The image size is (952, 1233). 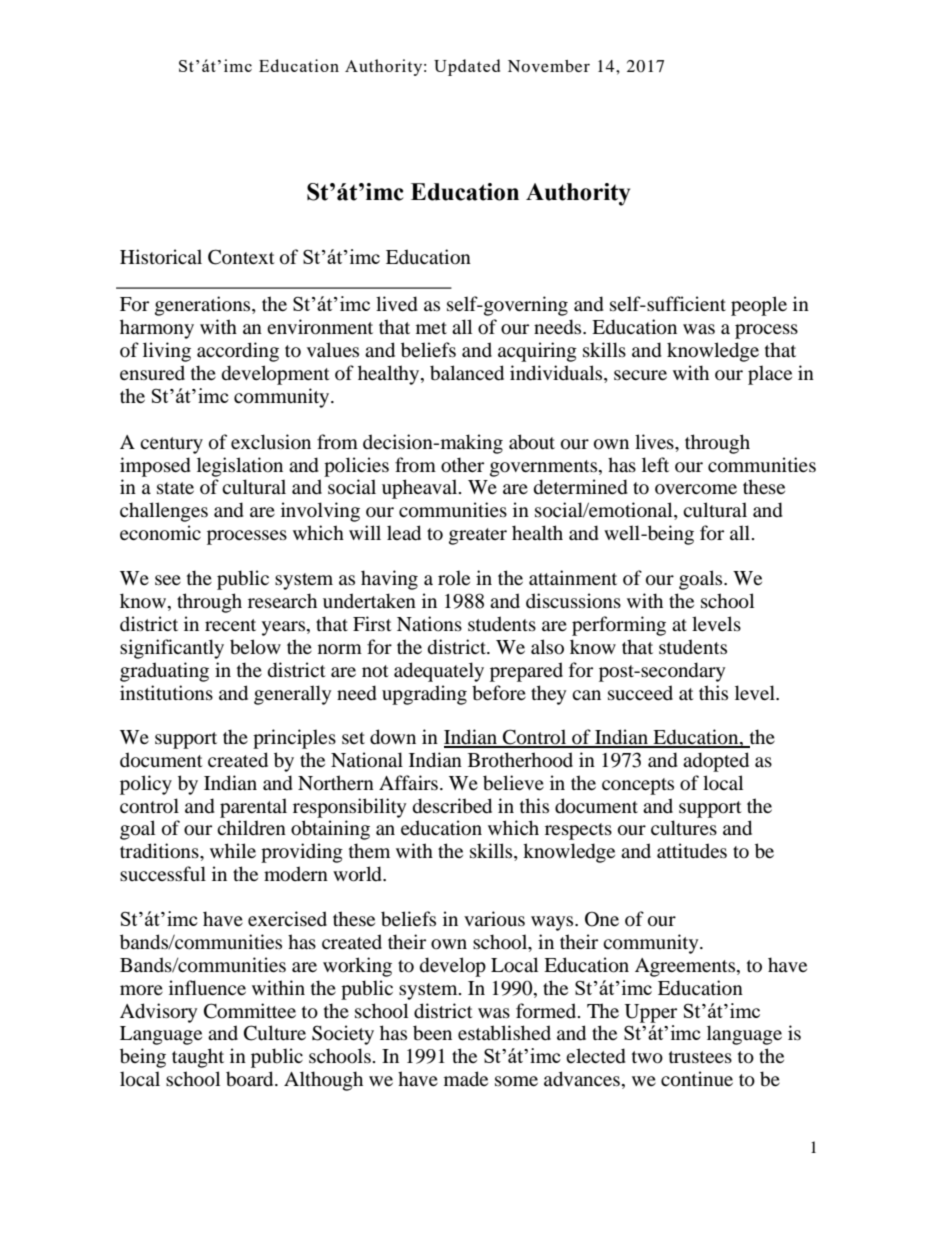 What do you see at coordinates (454, 578) in the image?
I see `role` at bounding box center [454, 578].
